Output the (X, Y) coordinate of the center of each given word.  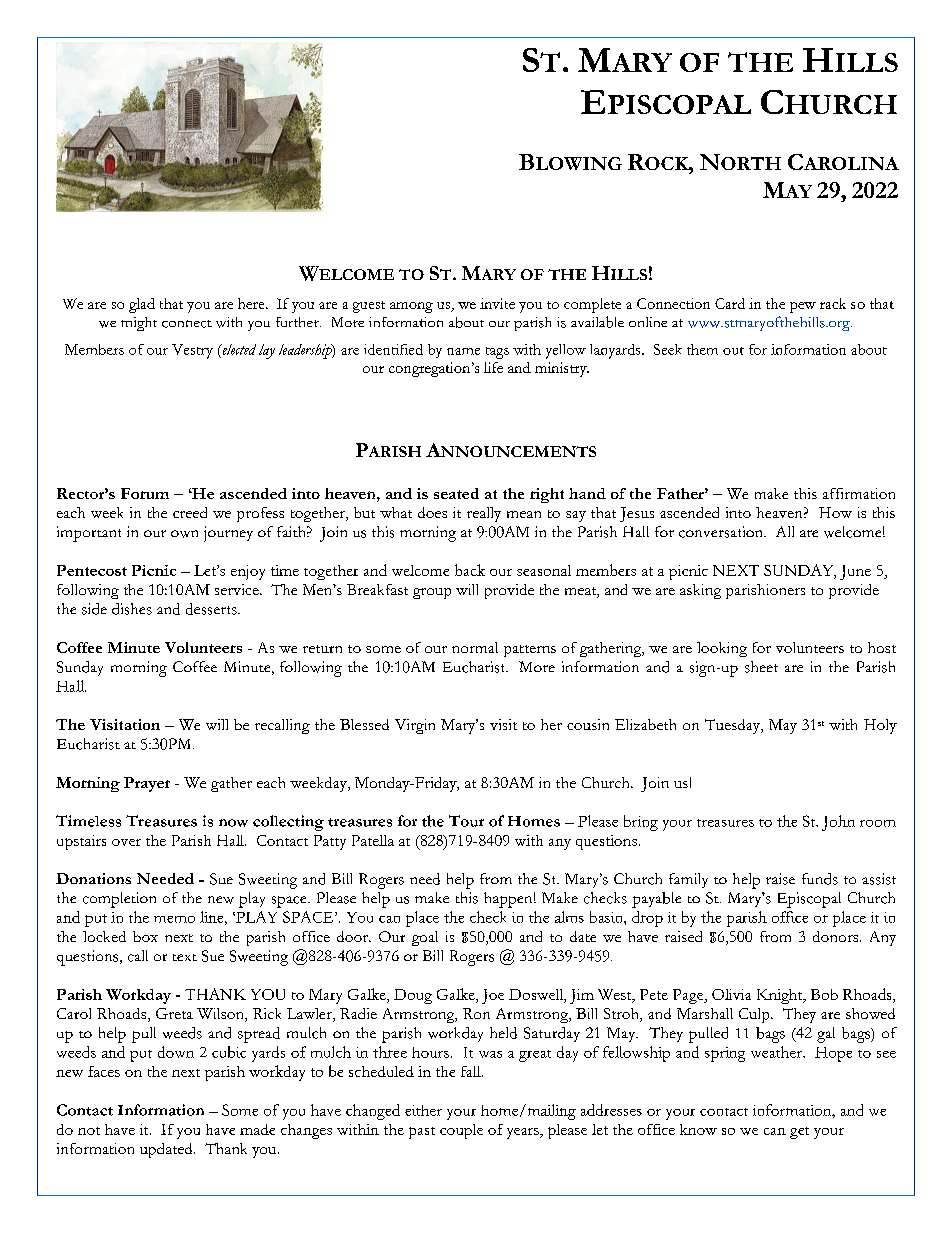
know (698, 1129)
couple (461, 1131)
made (257, 1129)
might (139, 324)
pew (803, 307)
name (463, 351)
